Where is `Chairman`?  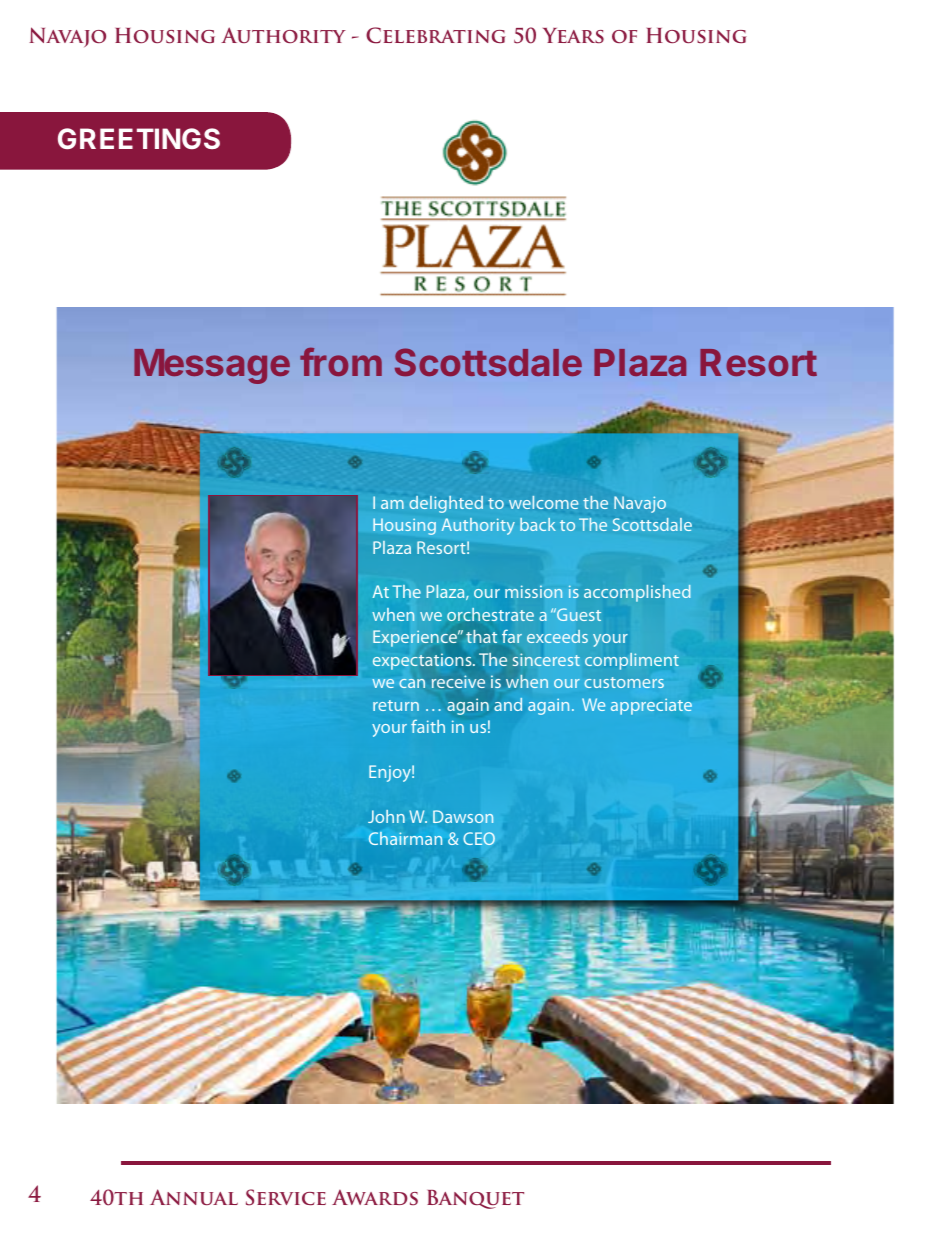
Chairman is located at coordinates (405, 838).
